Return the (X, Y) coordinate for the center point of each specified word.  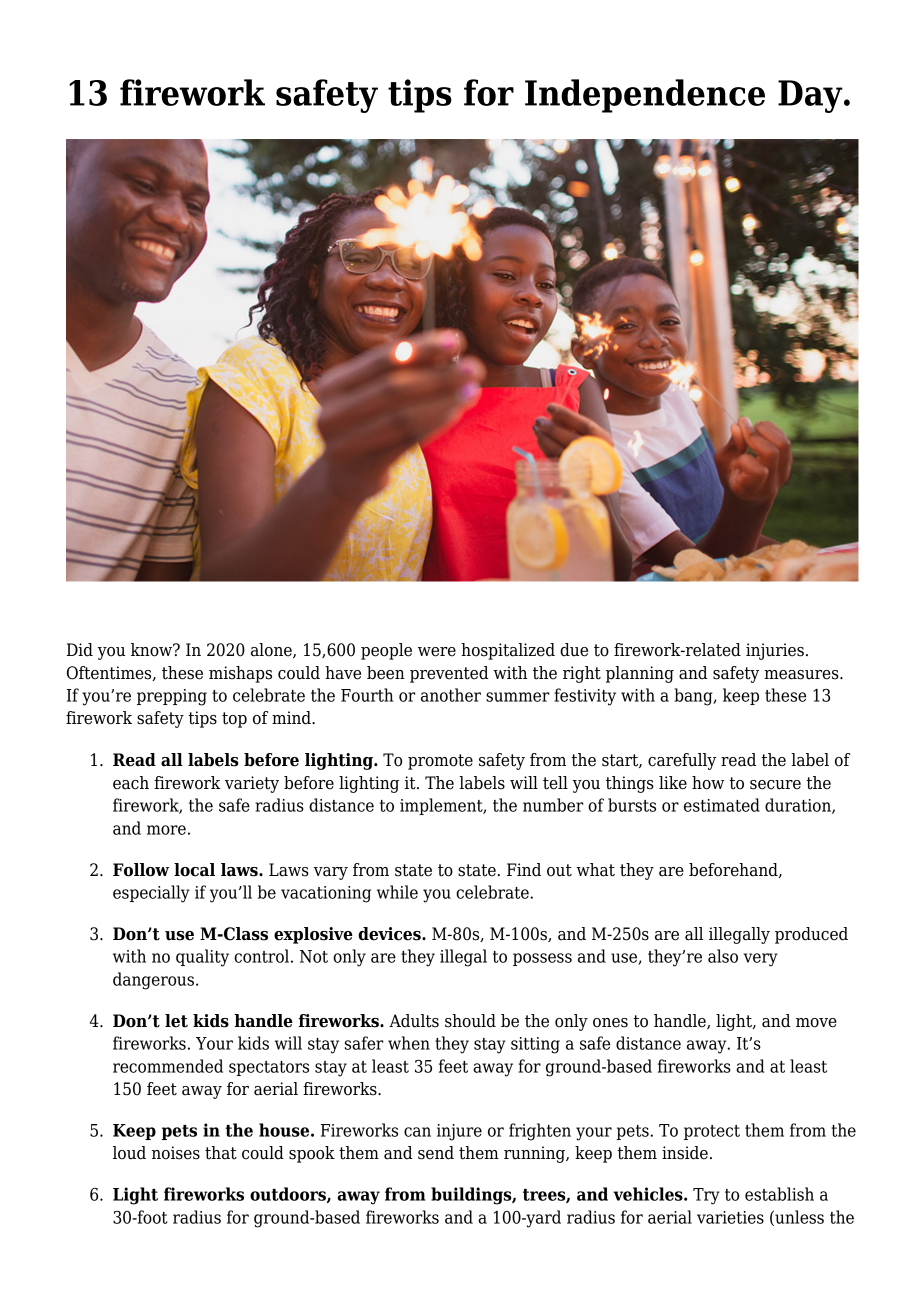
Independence (645, 96)
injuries (775, 651)
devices (390, 934)
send (436, 1153)
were (437, 652)
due (574, 650)
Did (80, 650)
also (723, 956)
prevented (449, 674)
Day (811, 96)
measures (802, 675)
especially (151, 894)
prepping (172, 697)
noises (176, 1153)
